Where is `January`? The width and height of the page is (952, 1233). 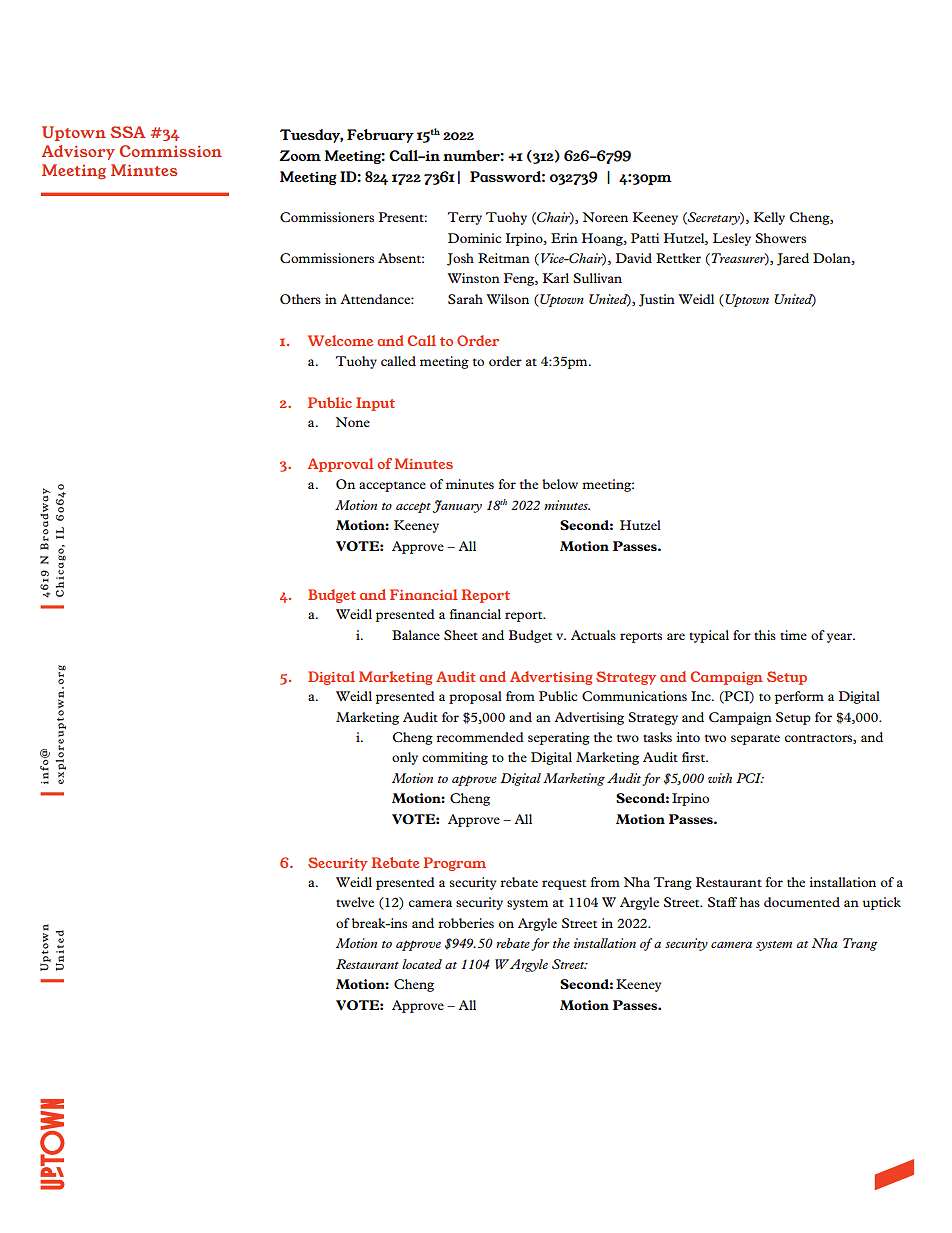 January is located at coordinates (457, 506).
